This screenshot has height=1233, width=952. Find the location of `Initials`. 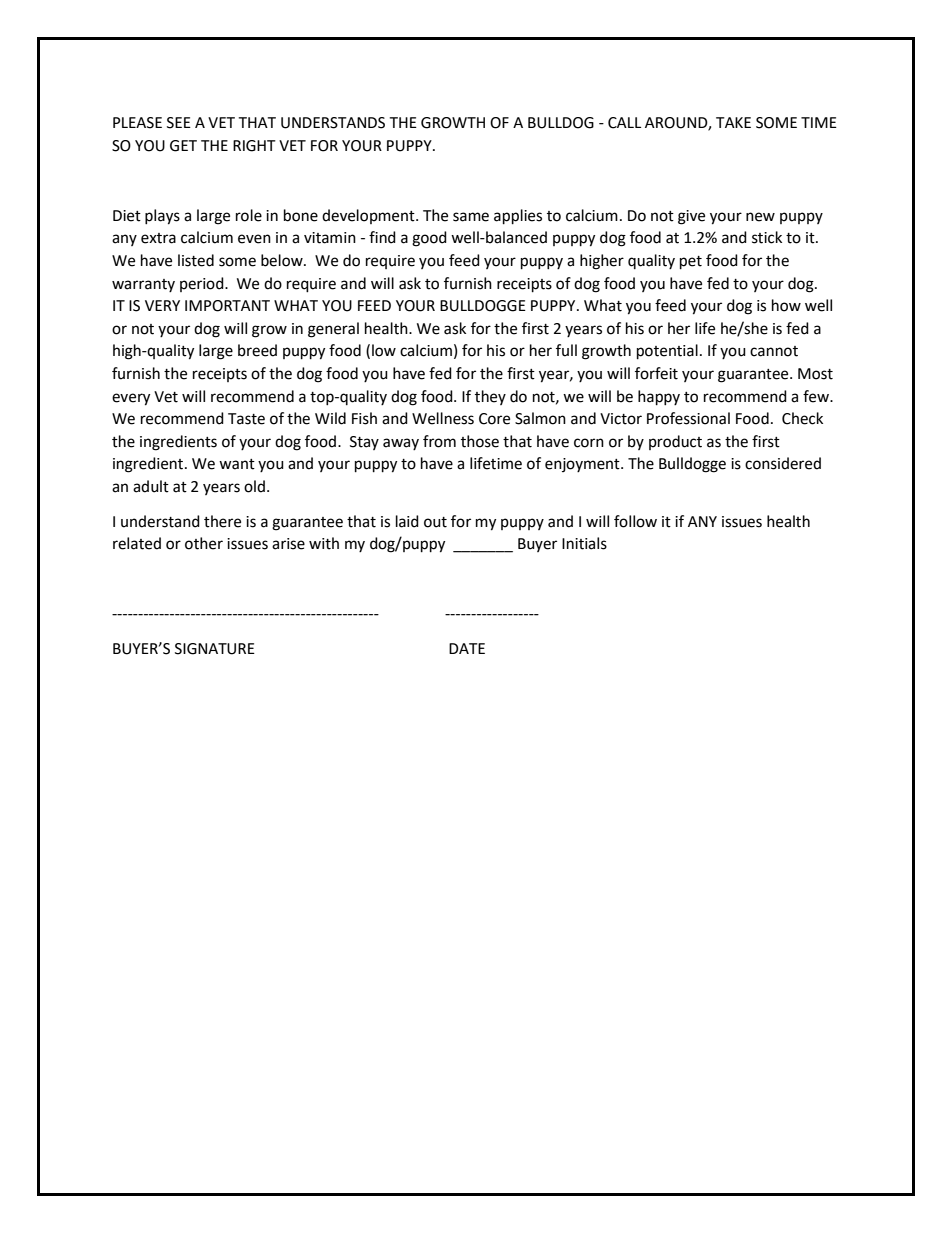

Initials is located at coordinates (584, 543).
